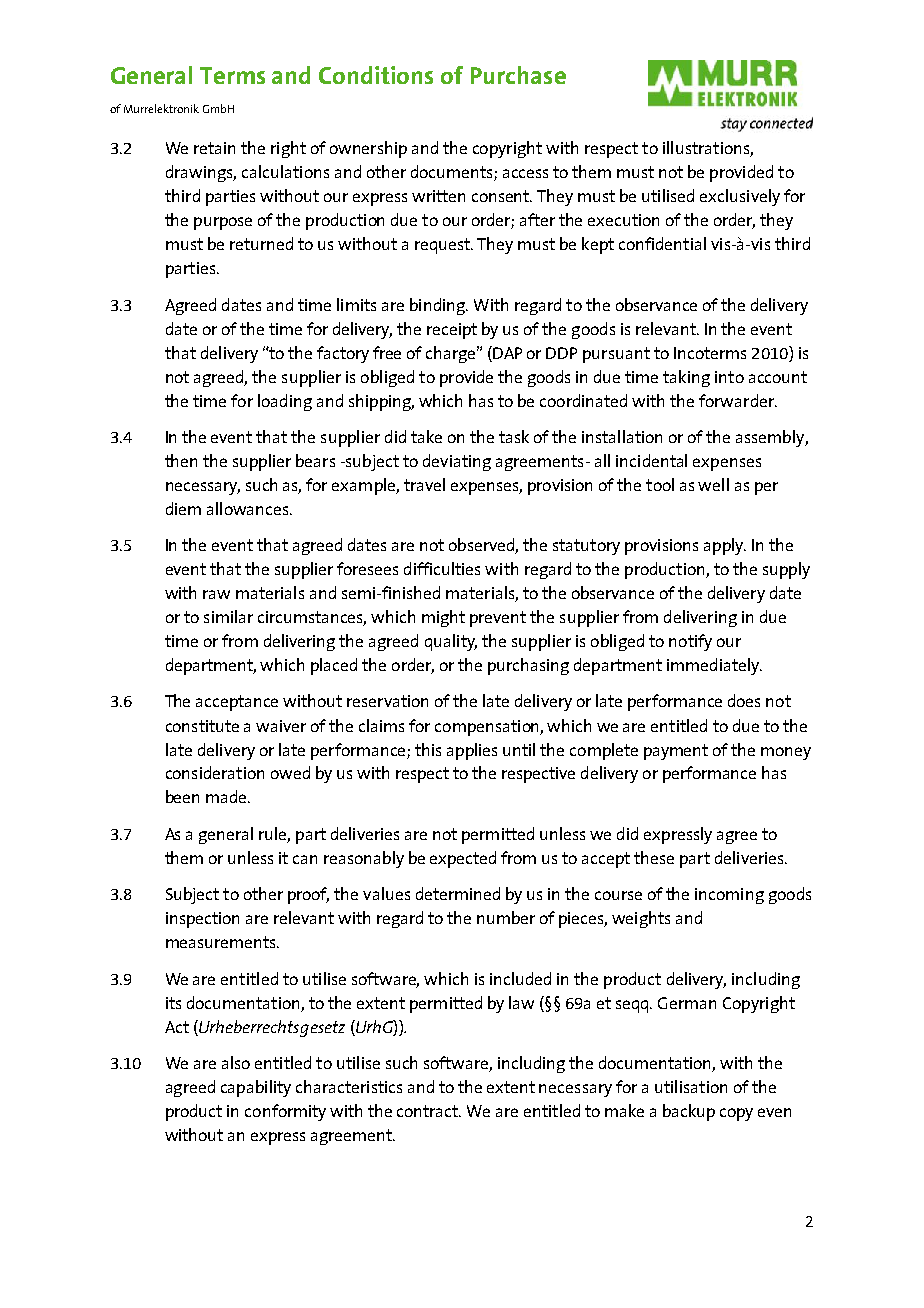 This screenshot has width=924, height=1308. What do you see at coordinates (472, 751) in the screenshot?
I see `applies` at bounding box center [472, 751].
